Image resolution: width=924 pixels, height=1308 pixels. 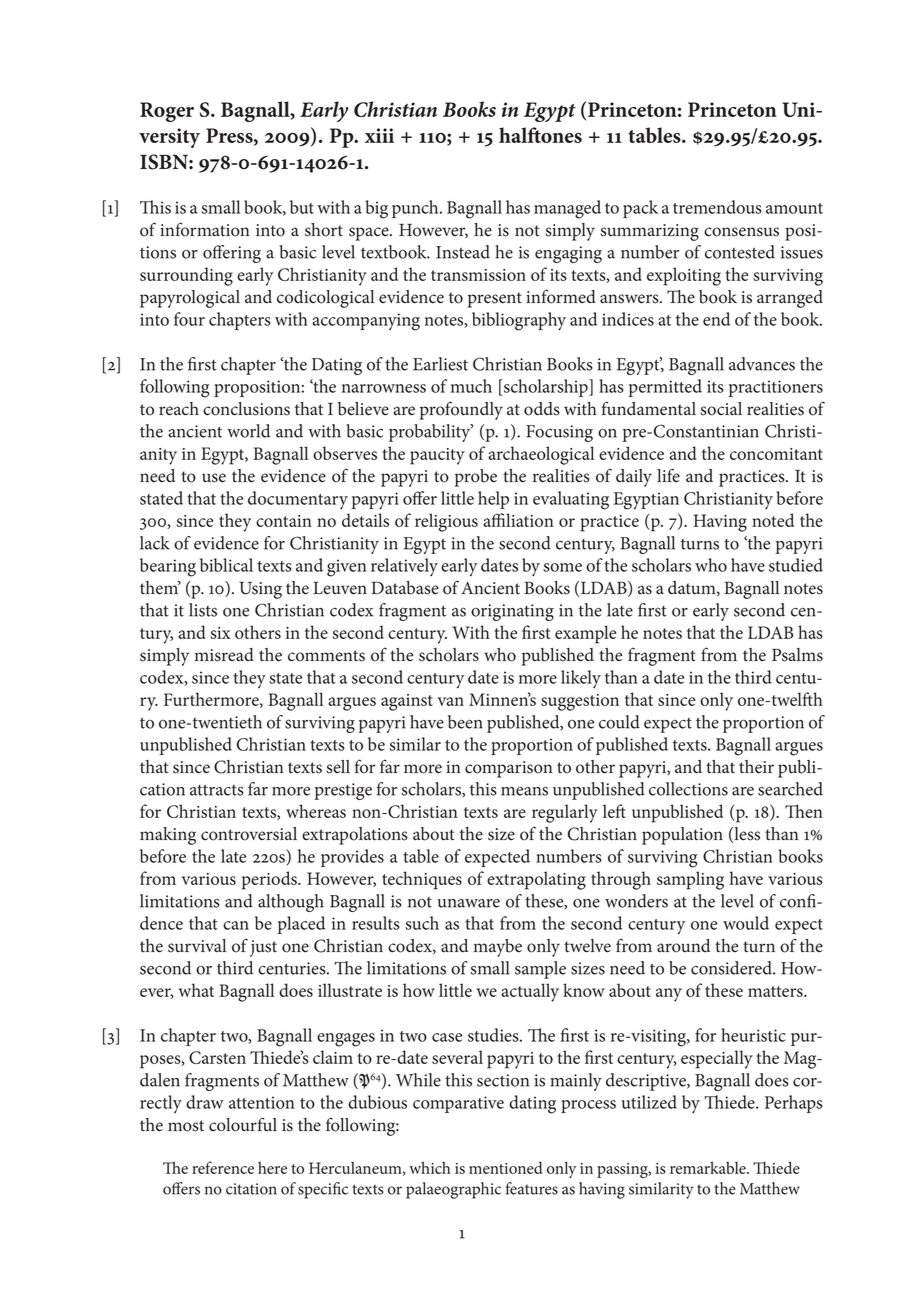 What do you see at coordinates (224, 655) in the document?
I see `misread` at bounding box center [224, 655].
